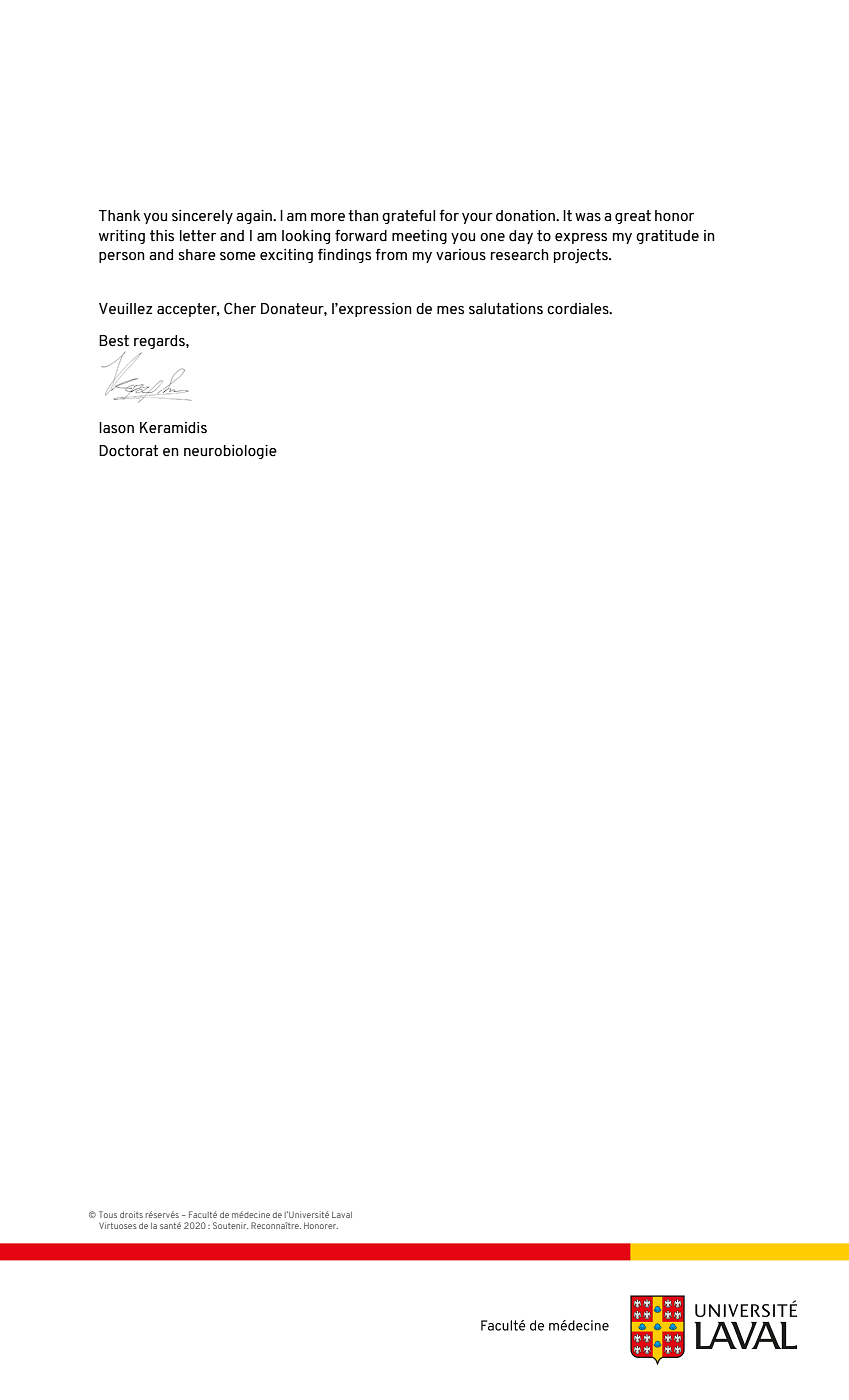 The height and width of the page is (1400, 849). What do you see at coordinates (391, 254) in the page?
I see `from` at bounding box center [391, 254].
